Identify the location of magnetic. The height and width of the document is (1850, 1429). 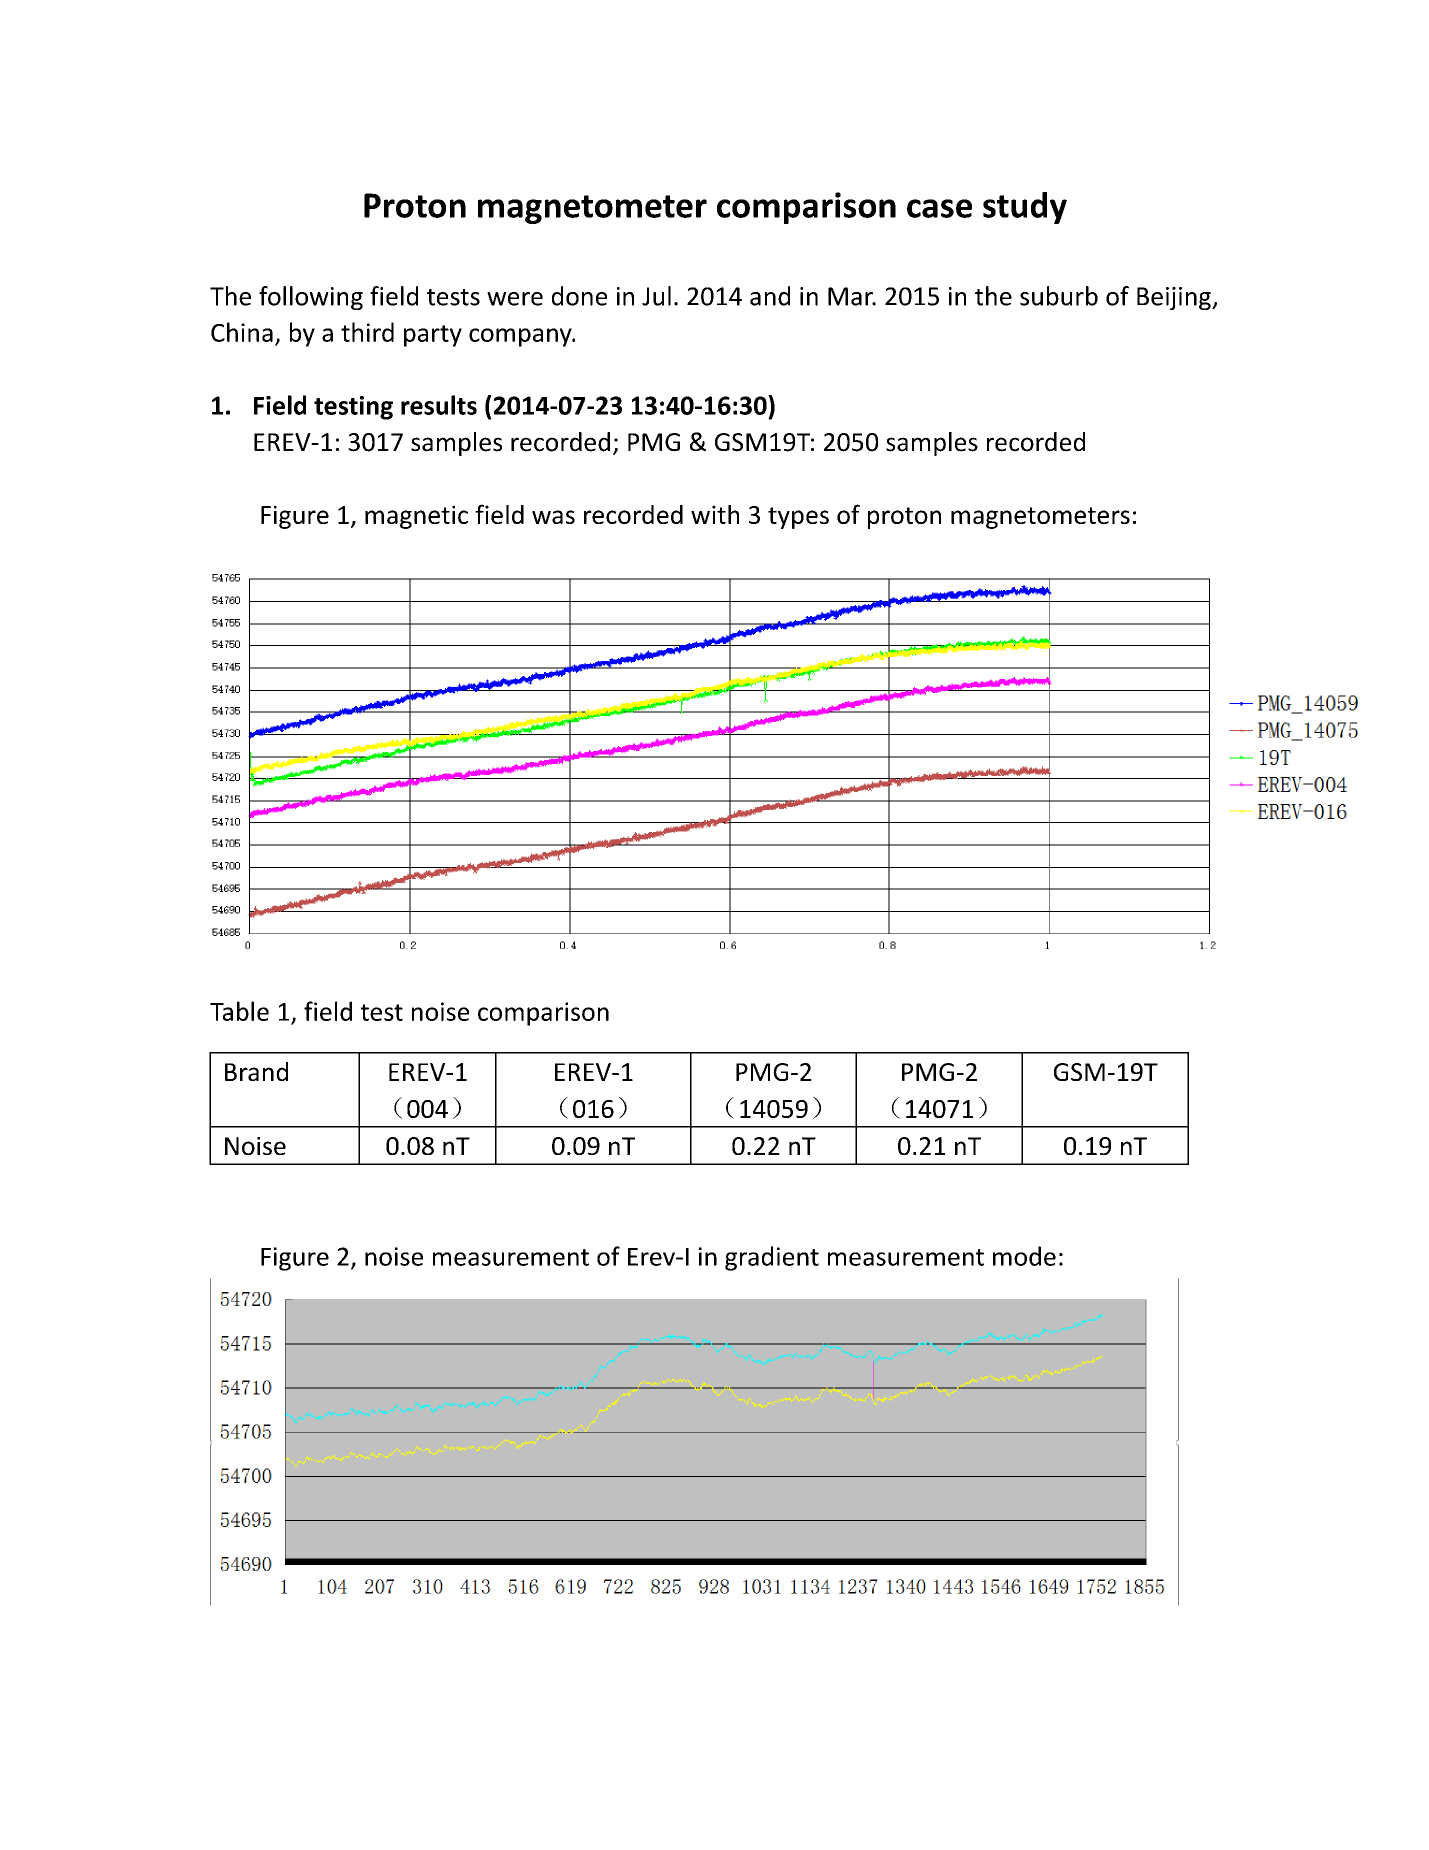
(416, 517).
